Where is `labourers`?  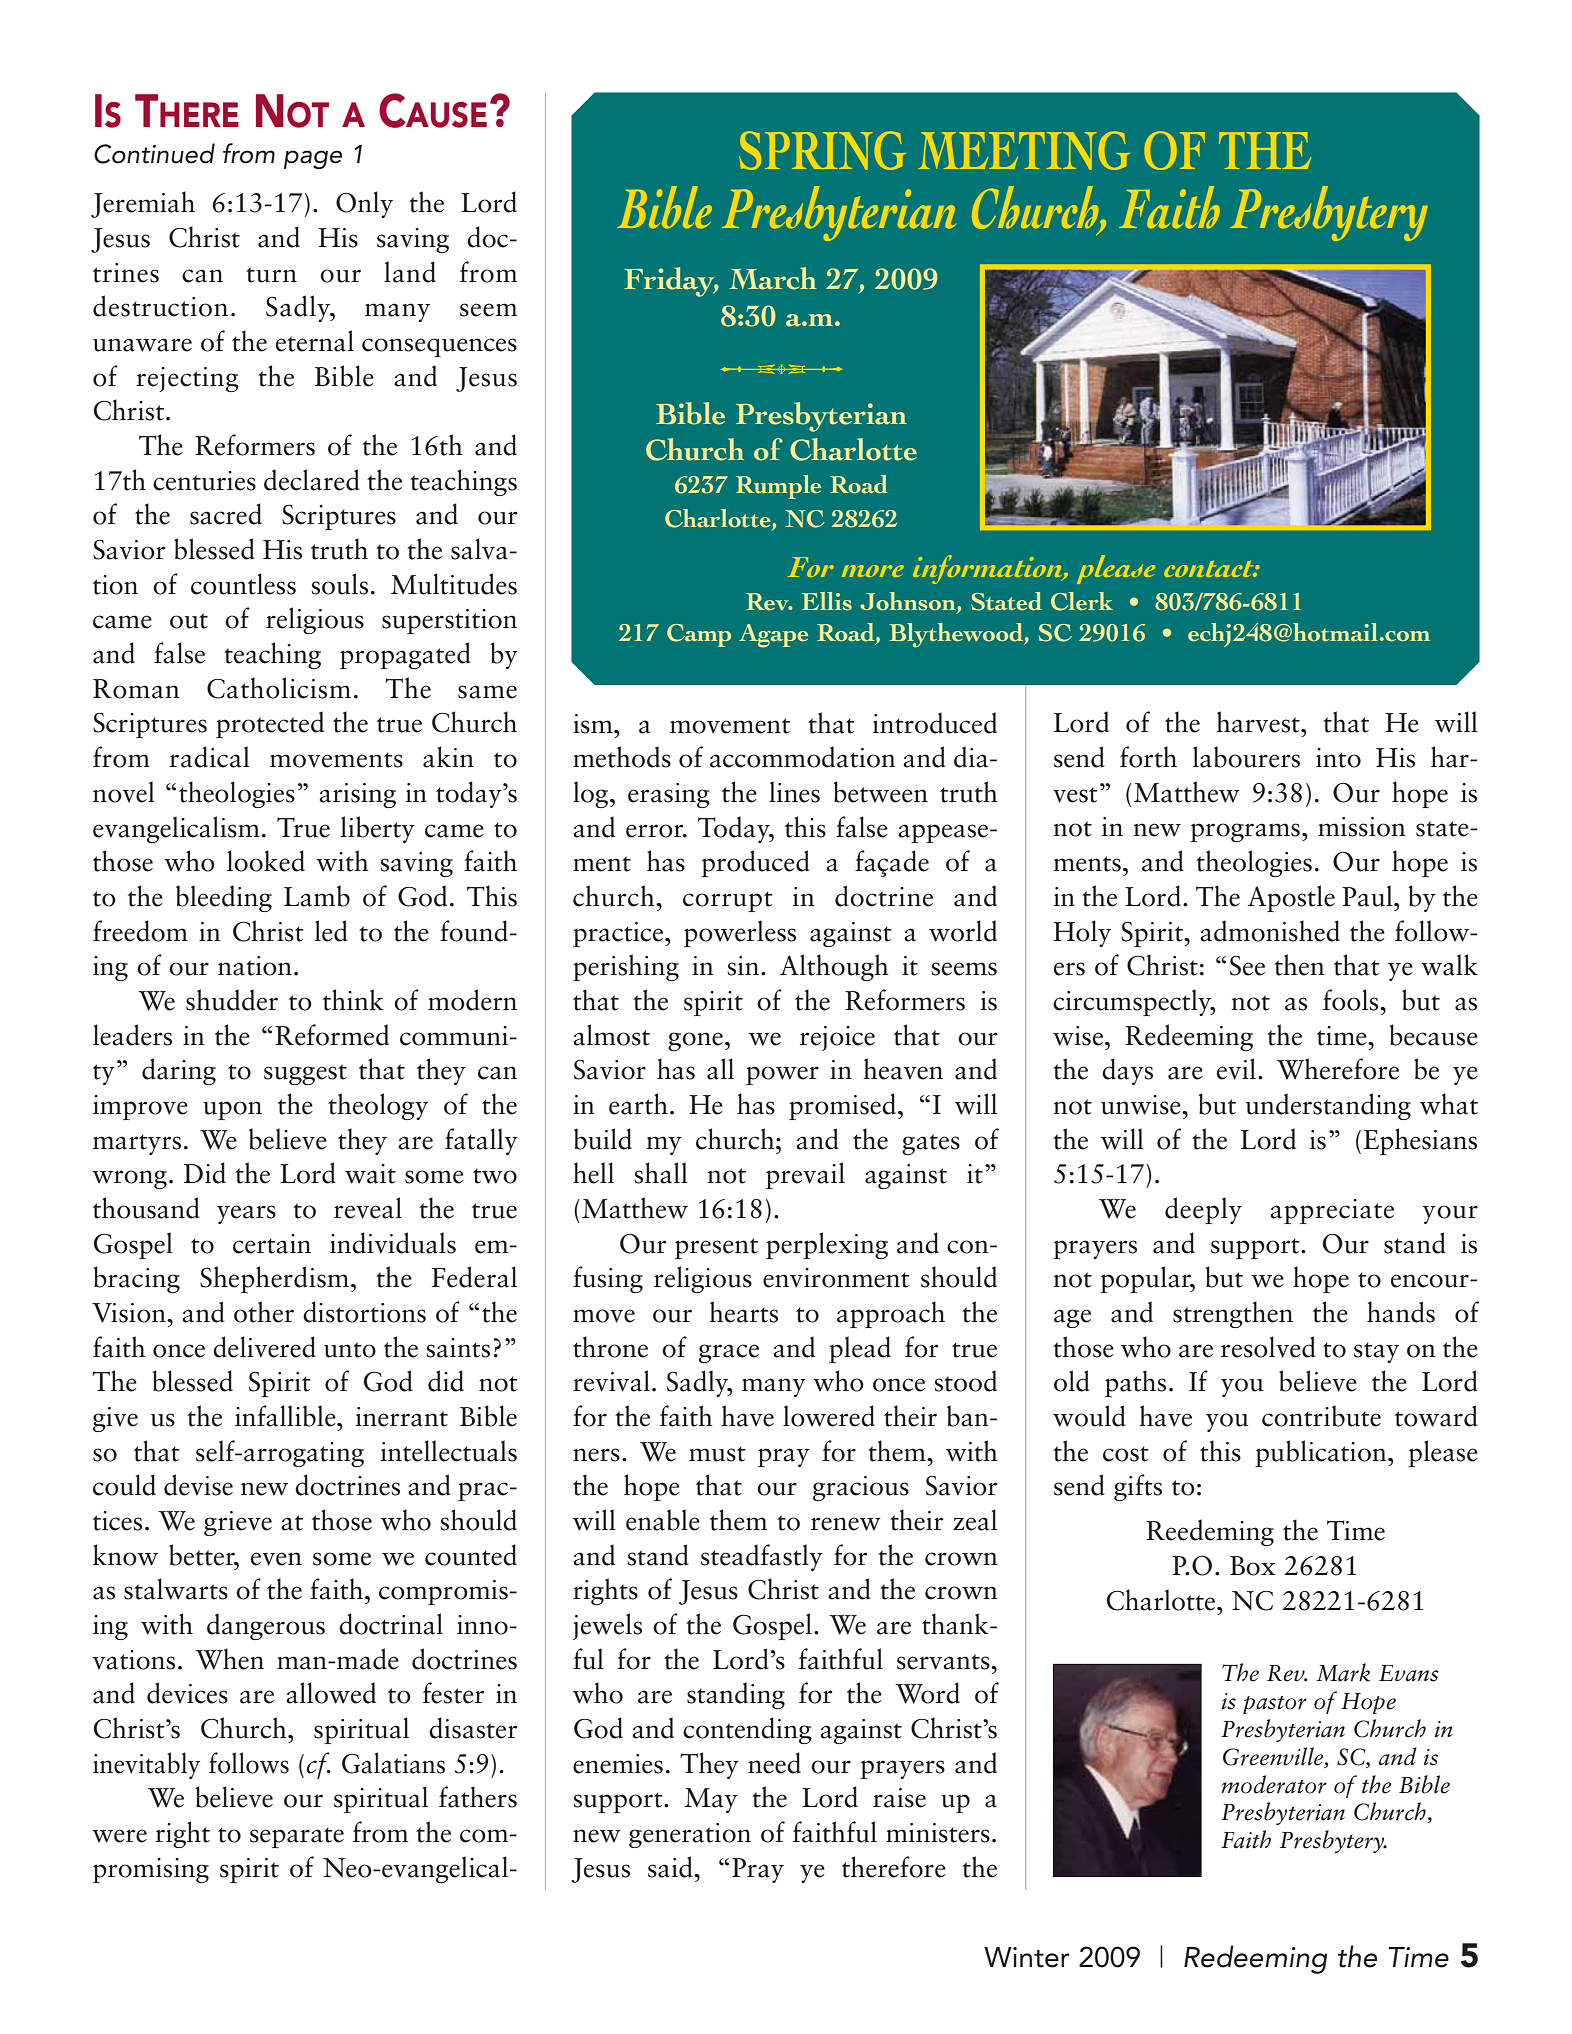 labourers is located at coordinates (1246, 757).
